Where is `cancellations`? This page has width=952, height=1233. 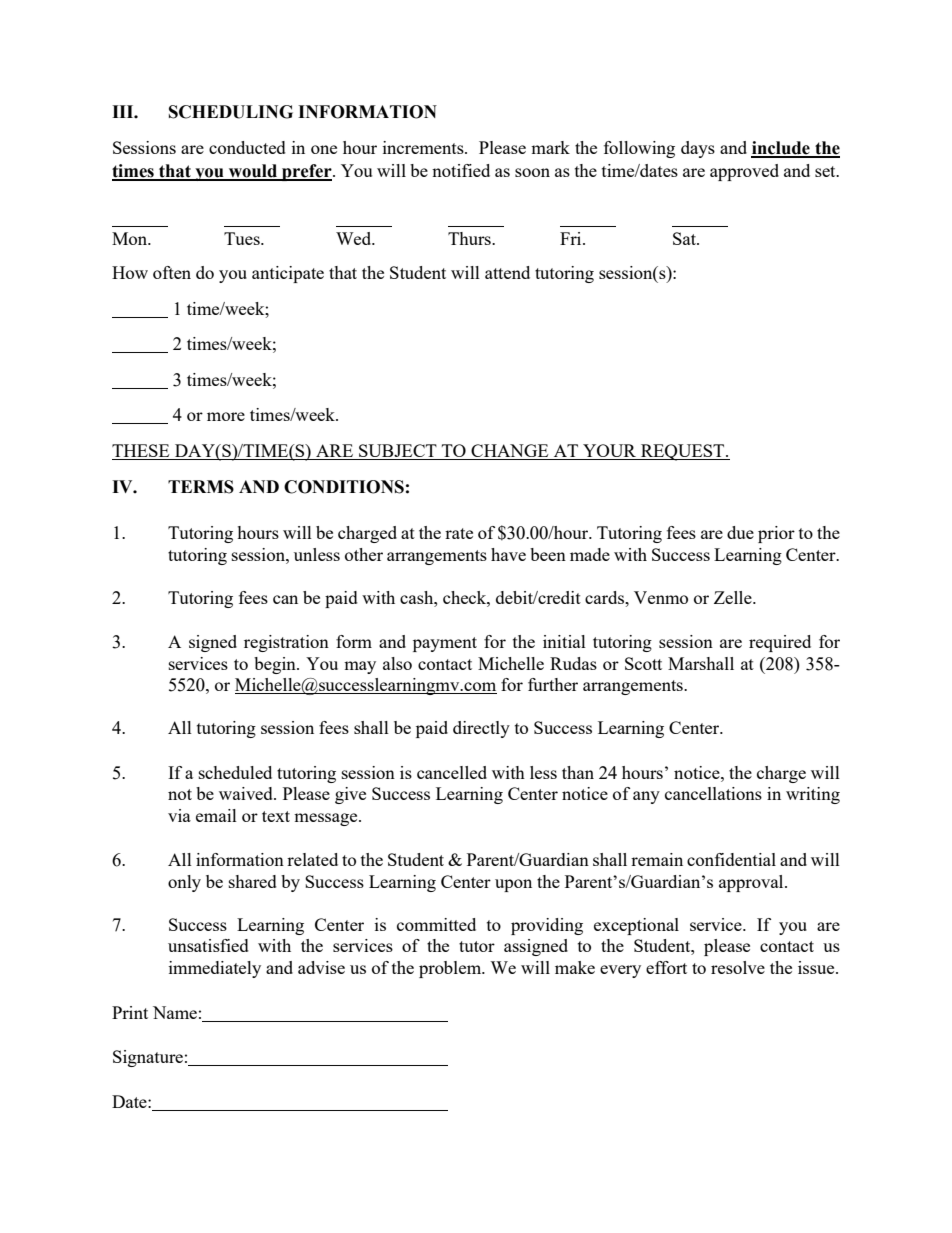 cancellations is located at coordinates (713, 793).
